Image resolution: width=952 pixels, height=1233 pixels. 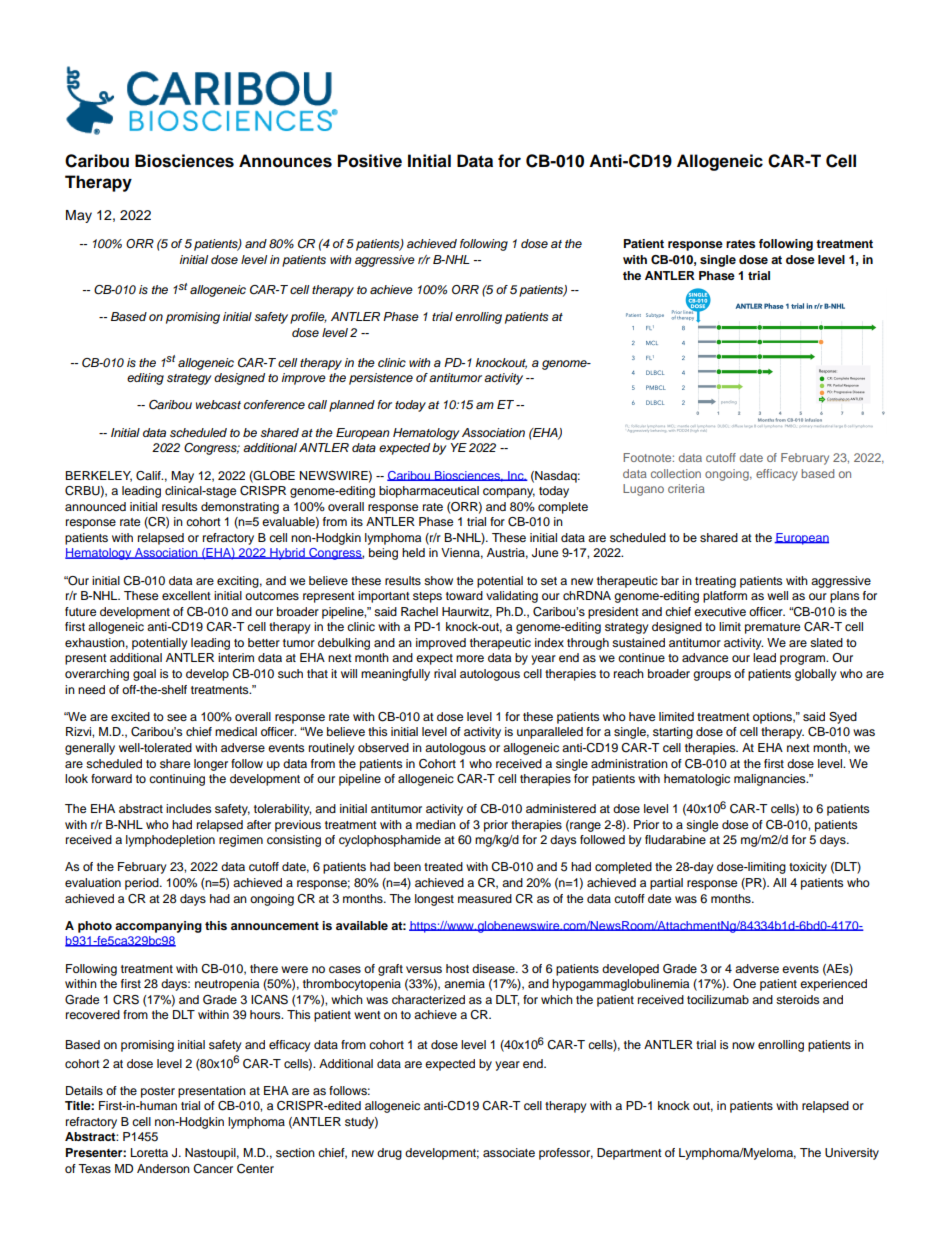 I want to click on criteria, so click(x=686, y=488).
